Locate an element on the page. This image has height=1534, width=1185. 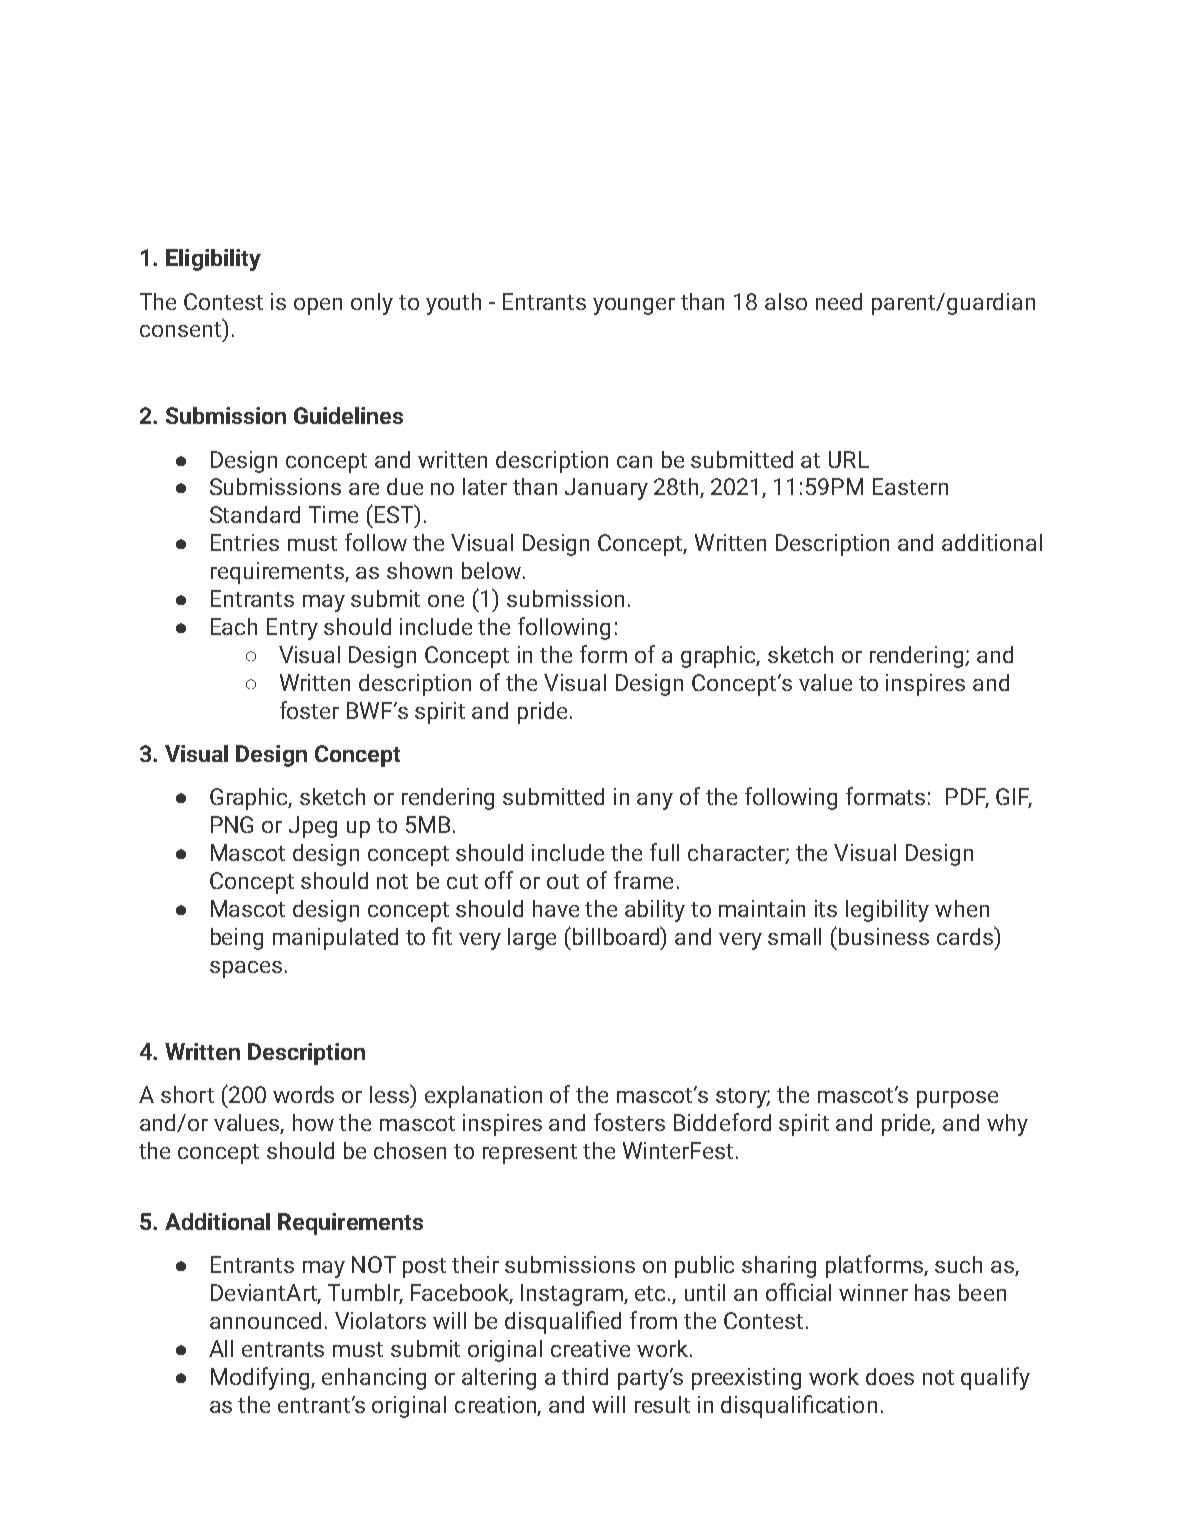
business is located at coordinates (884, 936).
